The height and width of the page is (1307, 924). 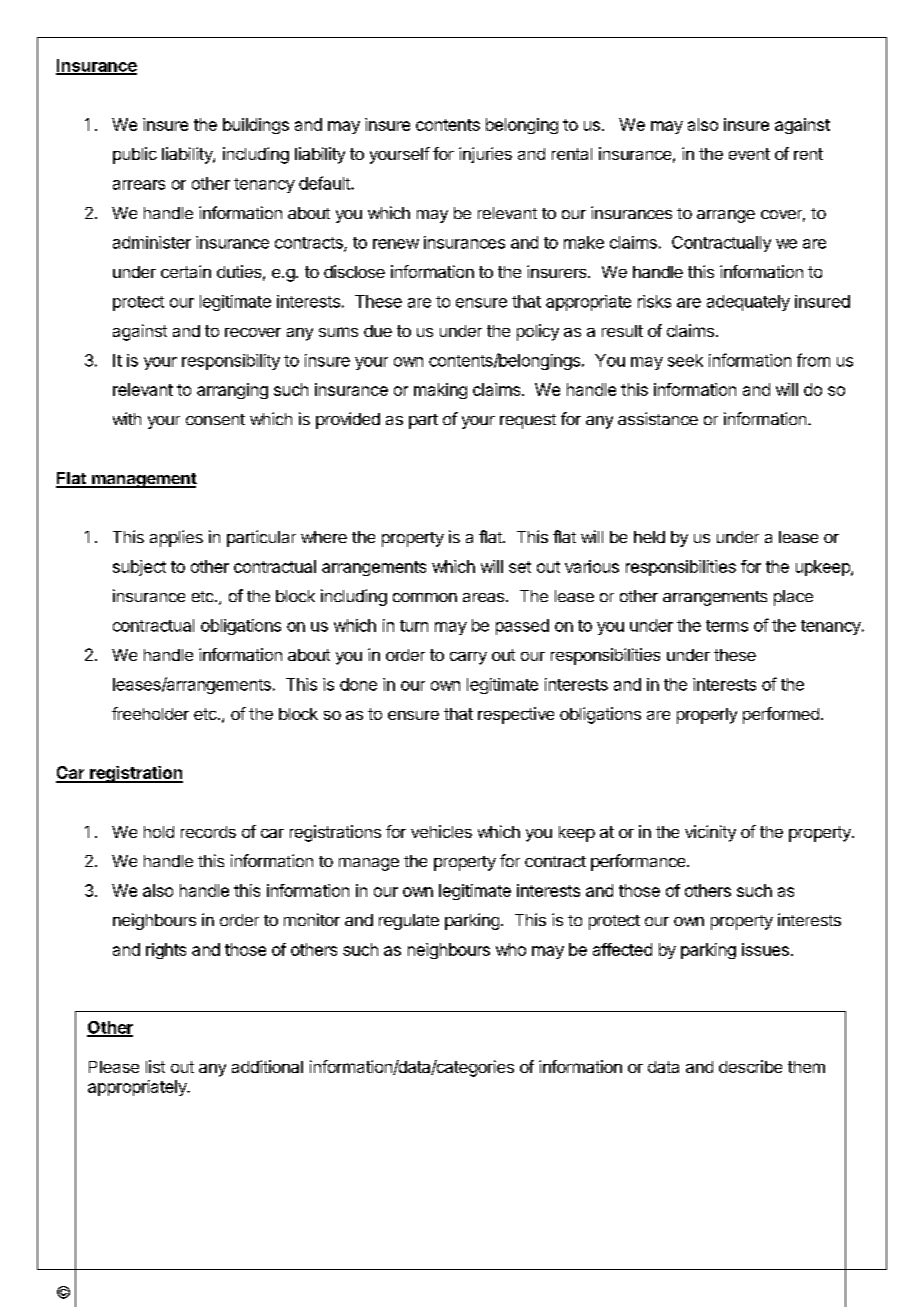 I want to click on list, so click(x=155, y=1066).
